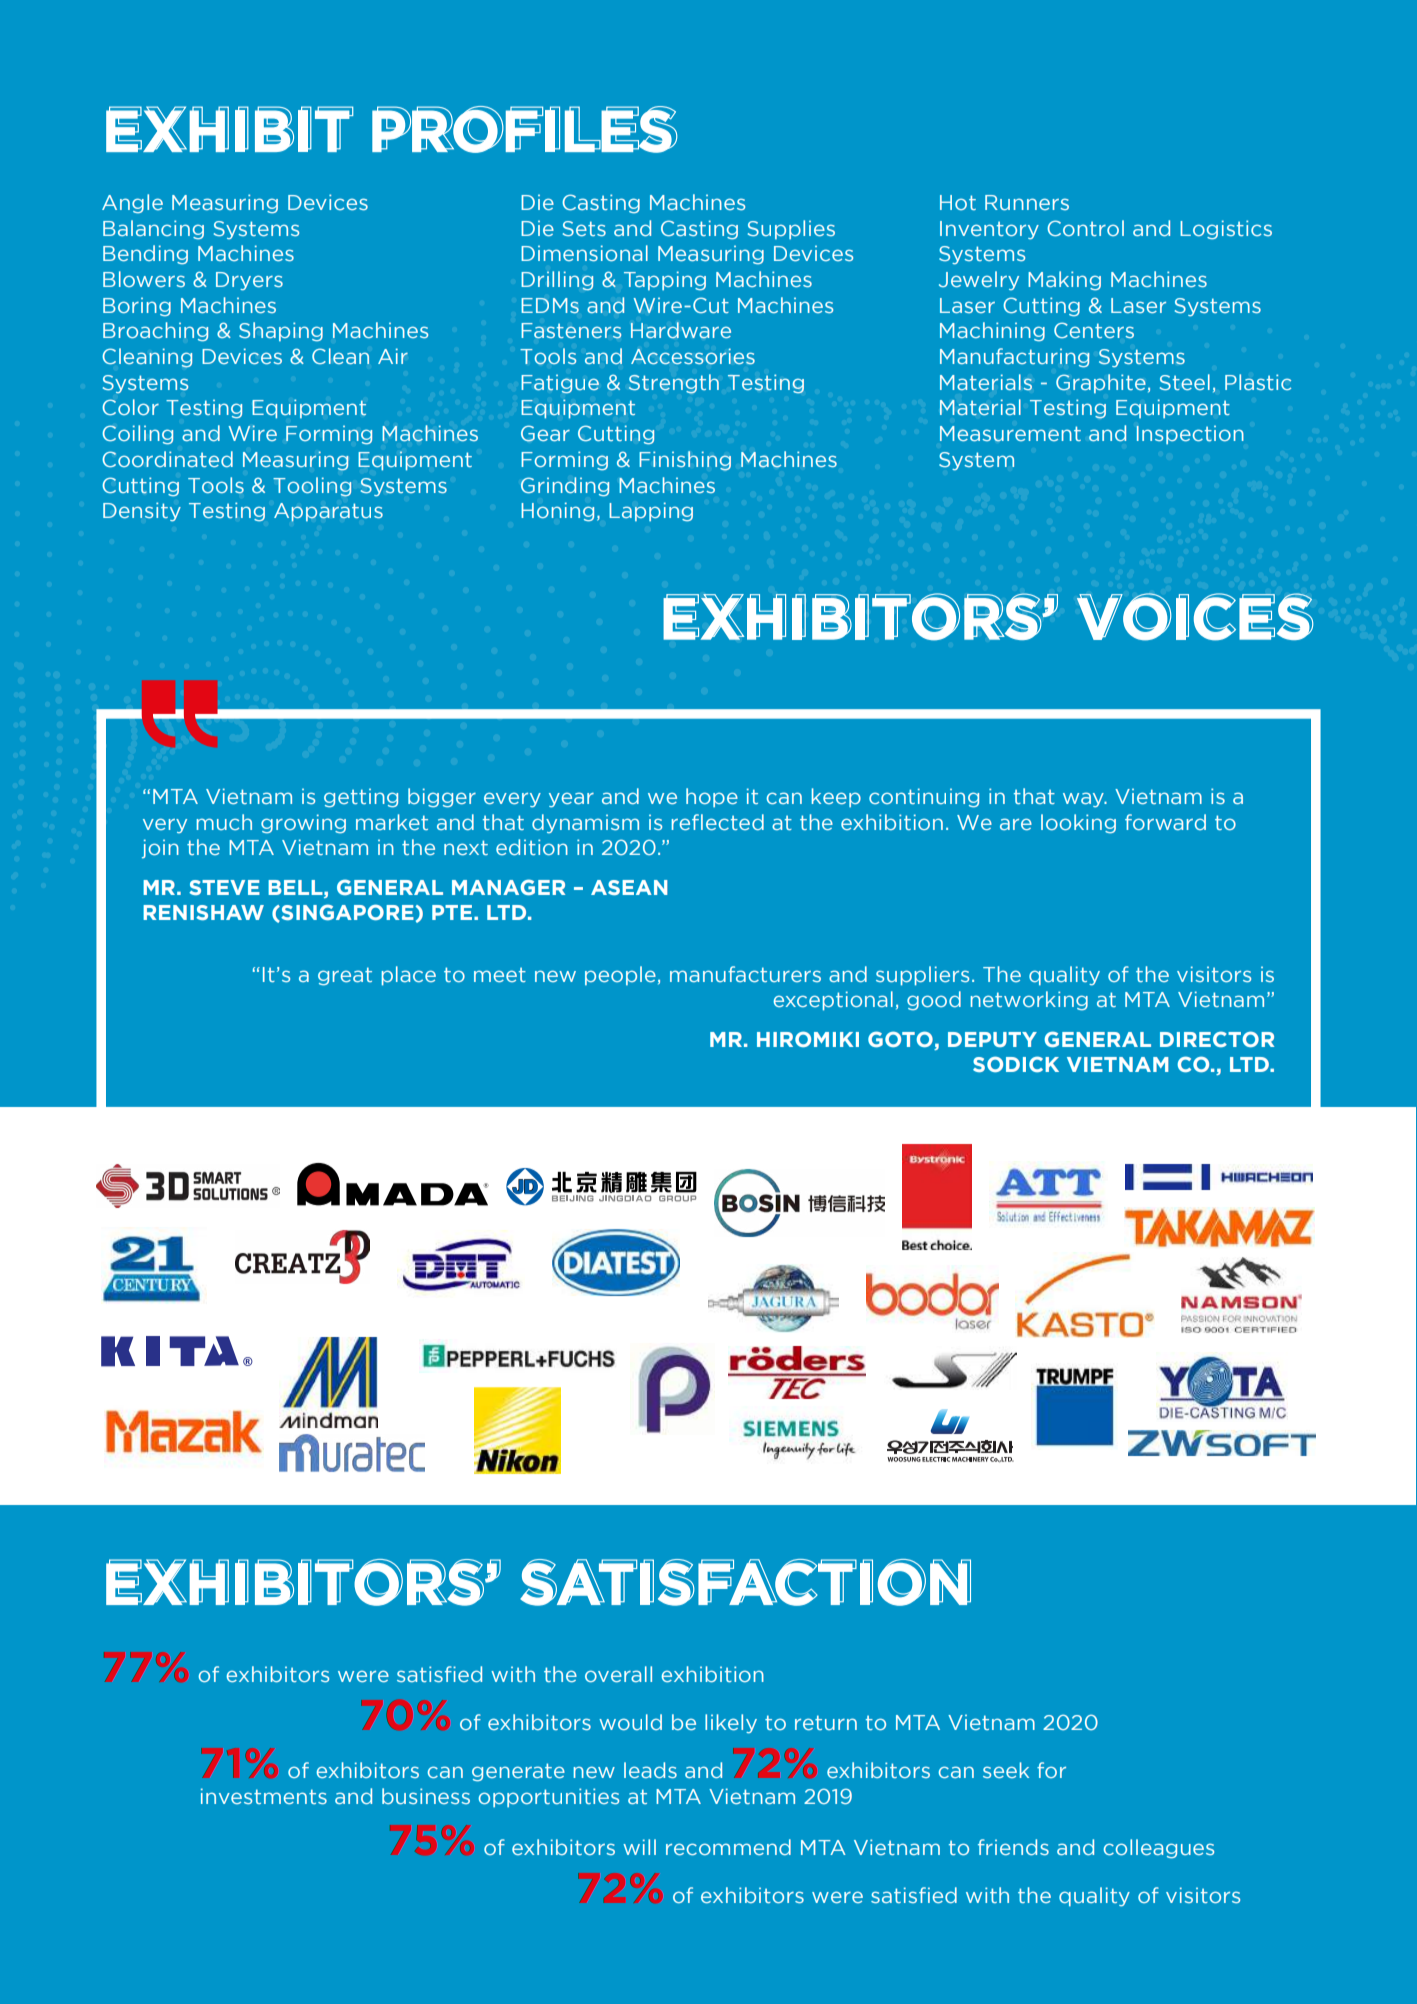 This screenshot has width=1417, height=2004. Describe the element at coordinates (712, 797) in the screenshot. I see `hope` at that location.
